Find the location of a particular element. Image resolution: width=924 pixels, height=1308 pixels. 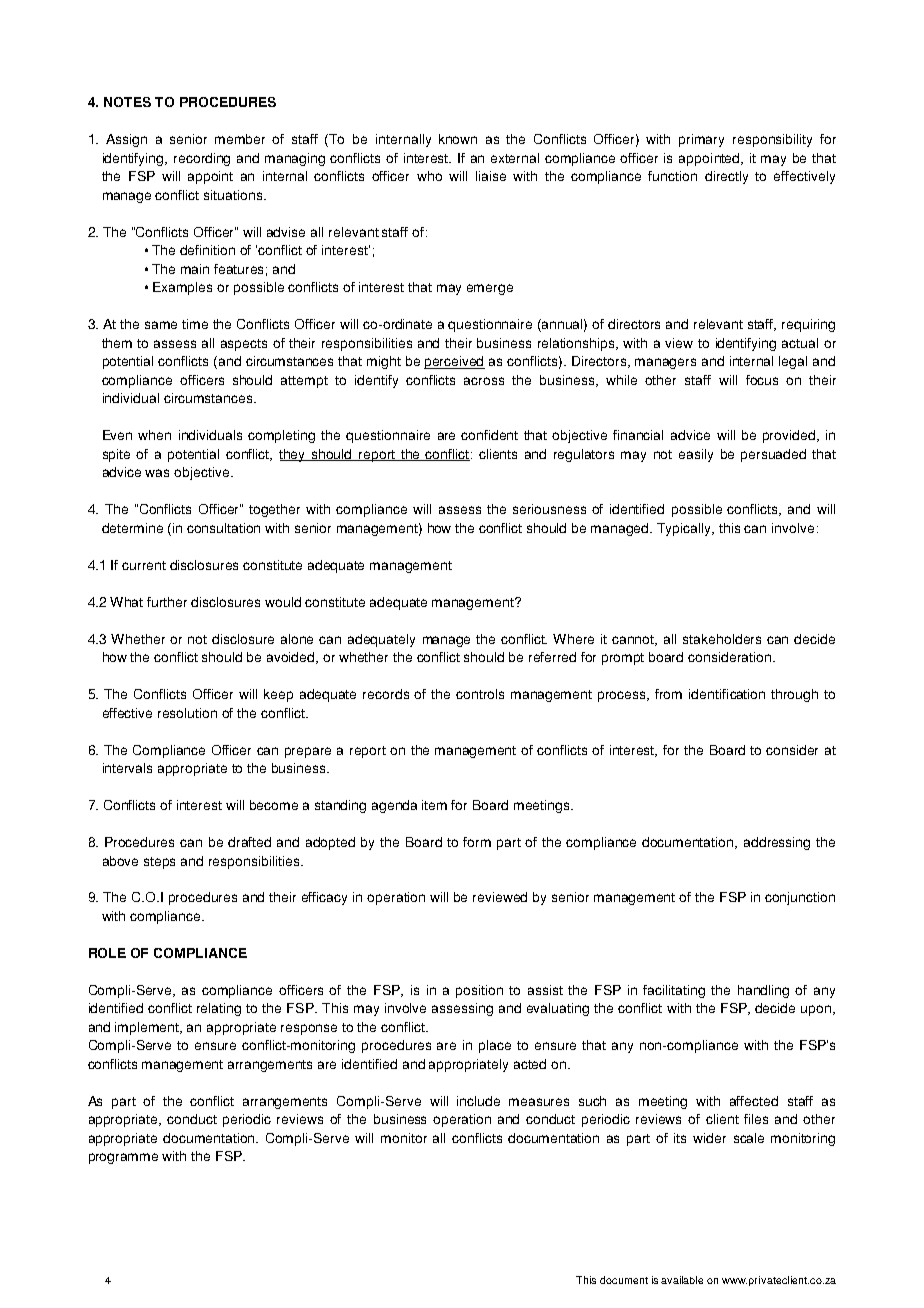

resolution is located at coordinates (187, 713).
